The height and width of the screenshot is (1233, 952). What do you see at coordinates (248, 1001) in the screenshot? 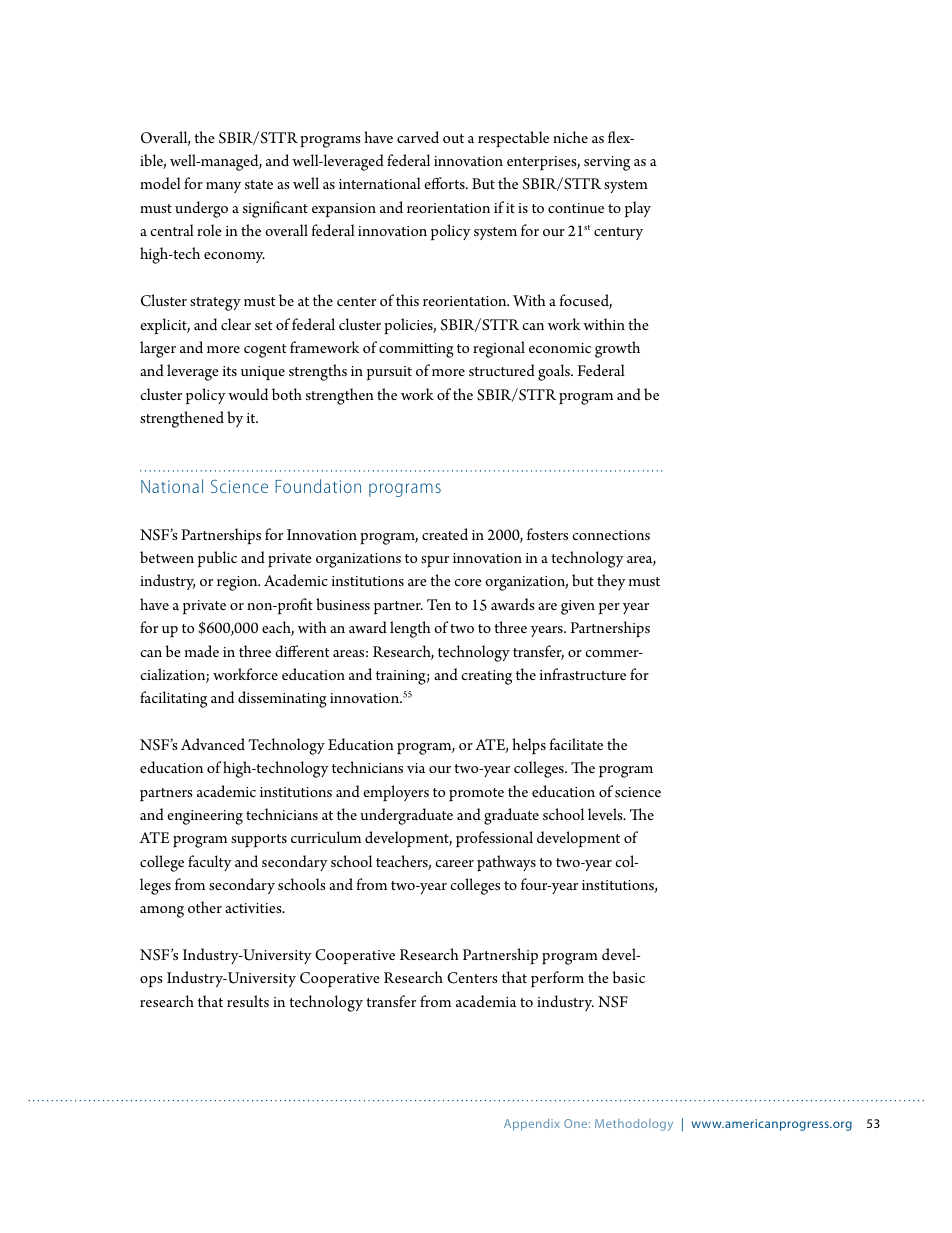
I see `results` at bounding box center [248, 1001].
